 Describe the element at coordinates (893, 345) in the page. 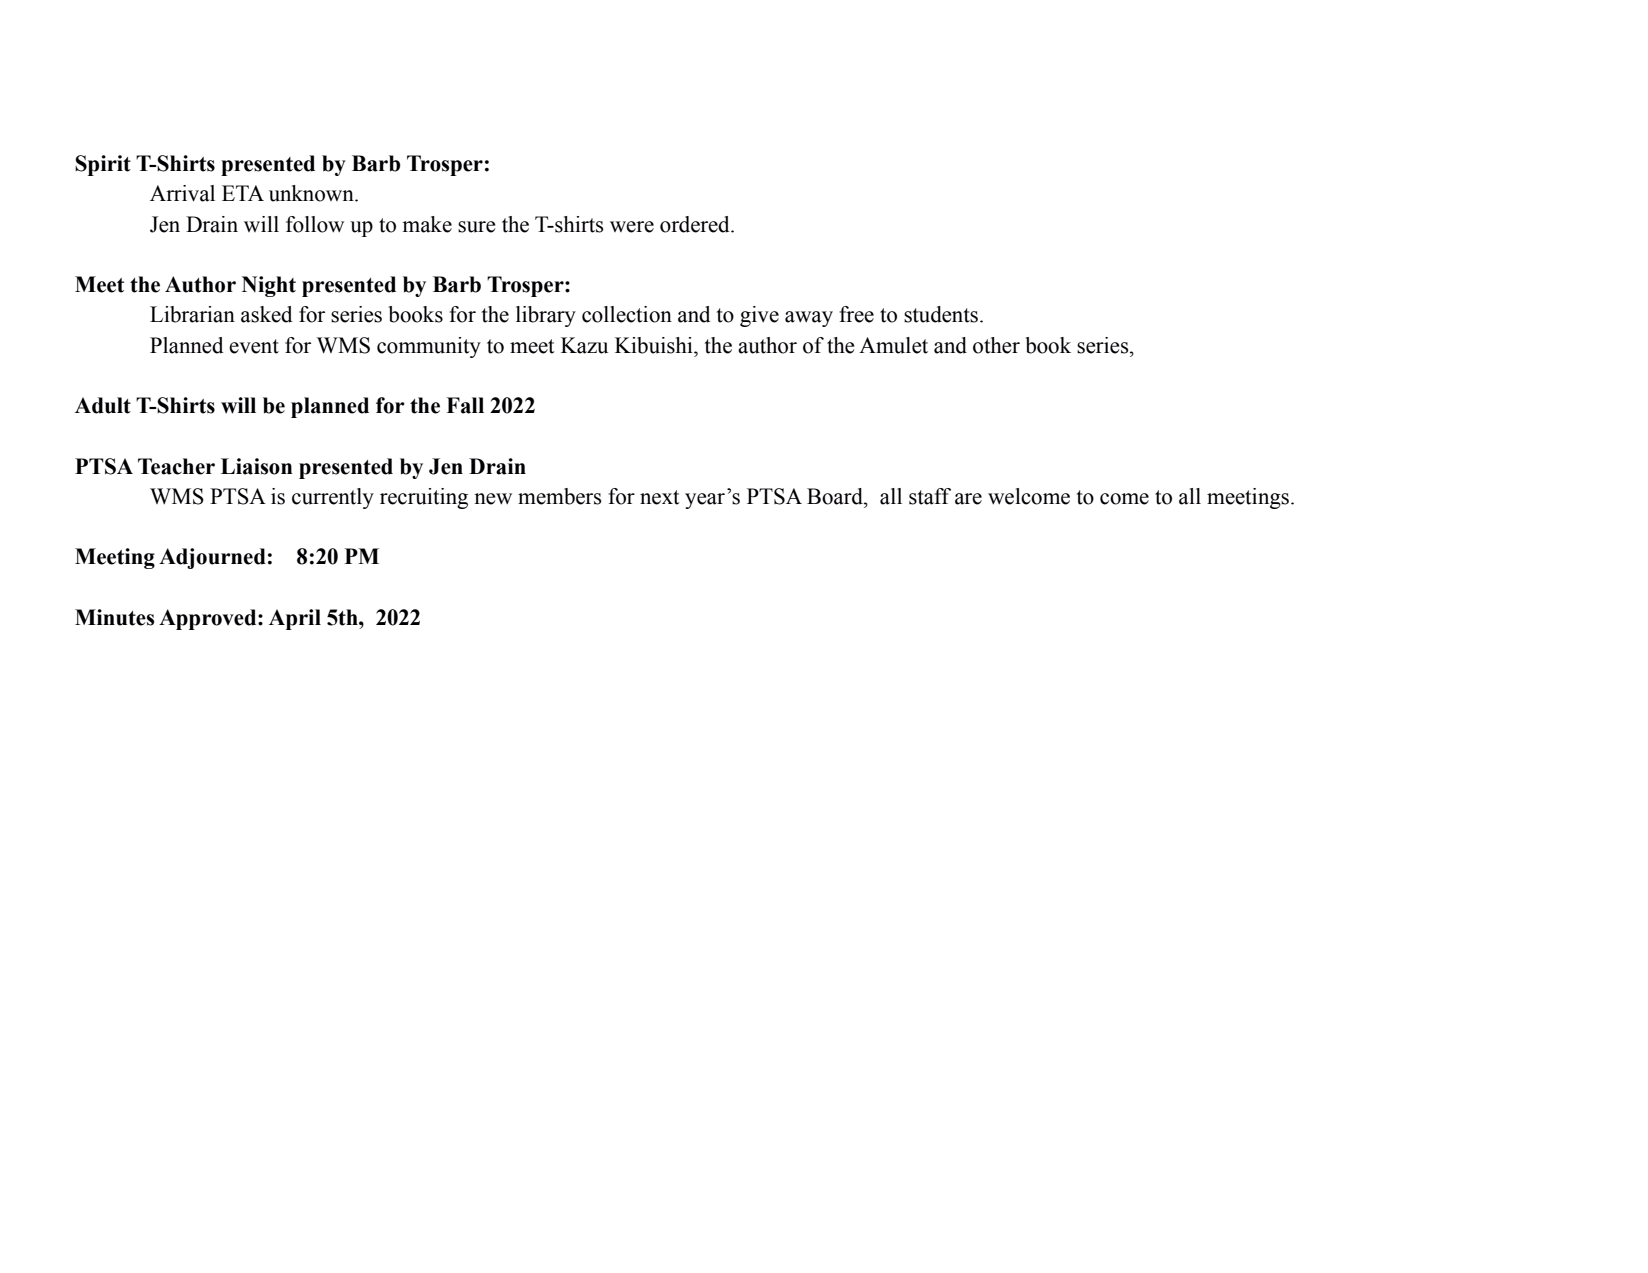

I see `Amulet` at that location.
